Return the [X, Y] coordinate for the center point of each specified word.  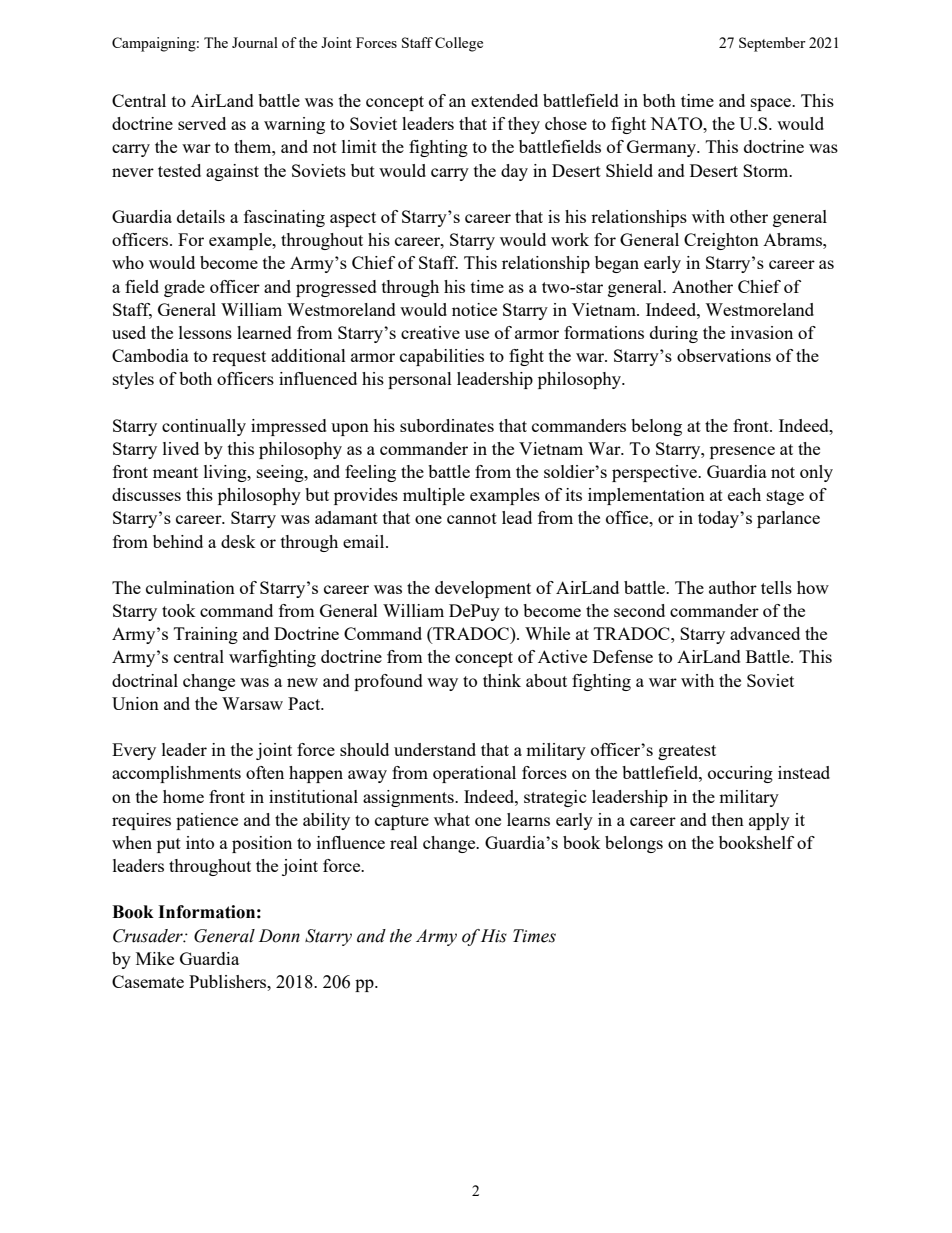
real [404, 842]
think [502, 680]
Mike [155, 958]
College [459, 44]
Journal [255, 42]
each [744, 494]
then [728, 819]
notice [474, 309]
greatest [687, 752]
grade [184, 288]
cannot [472, 518]
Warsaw [252, 703]
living [226, 473]
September [772, 44]
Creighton [721, 241]
